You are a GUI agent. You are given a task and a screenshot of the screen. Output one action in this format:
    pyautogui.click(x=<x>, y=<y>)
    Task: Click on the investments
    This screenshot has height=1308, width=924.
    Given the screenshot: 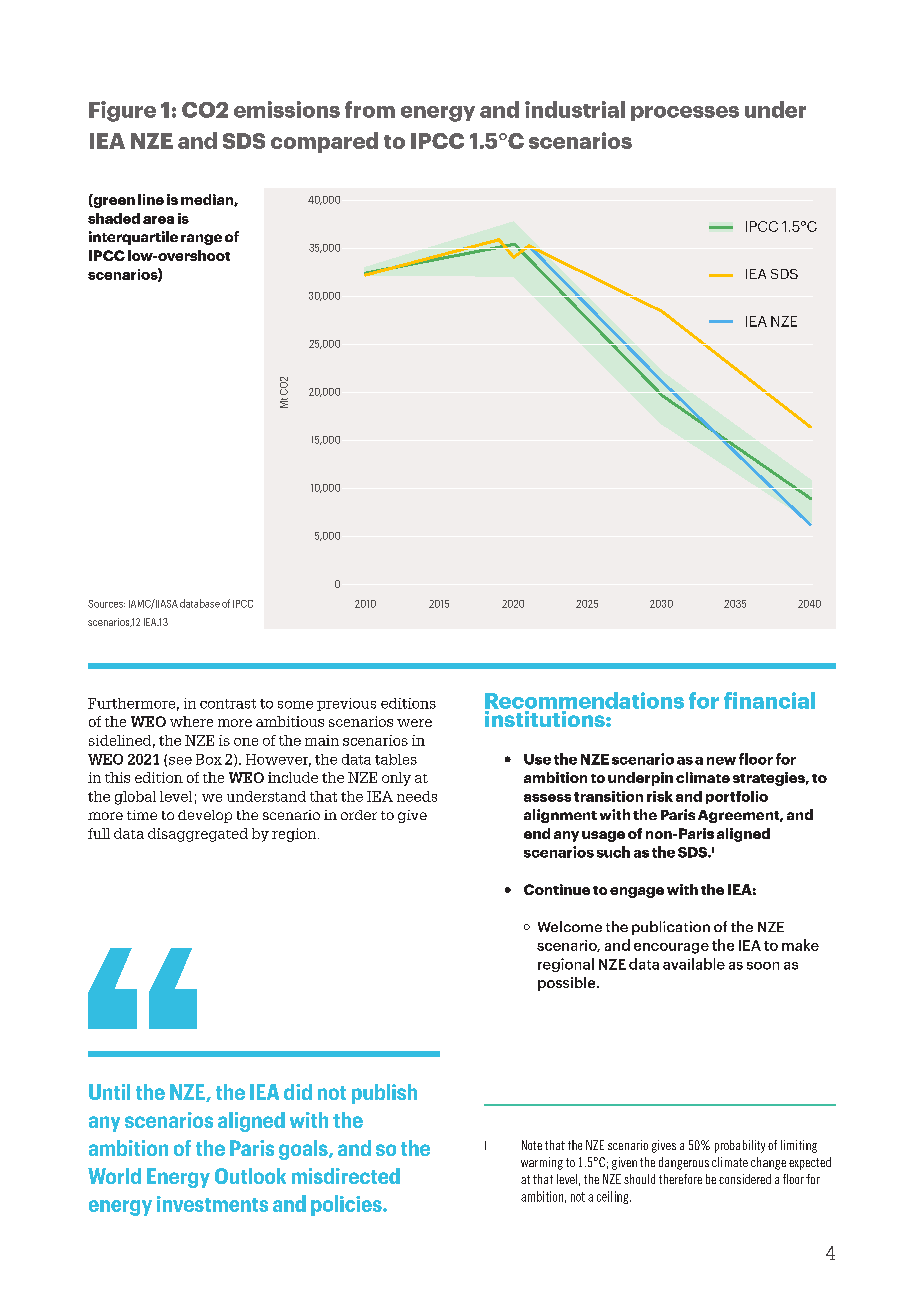 What is the action you would take?
    pyautogui.click(x=212, y=1204)
